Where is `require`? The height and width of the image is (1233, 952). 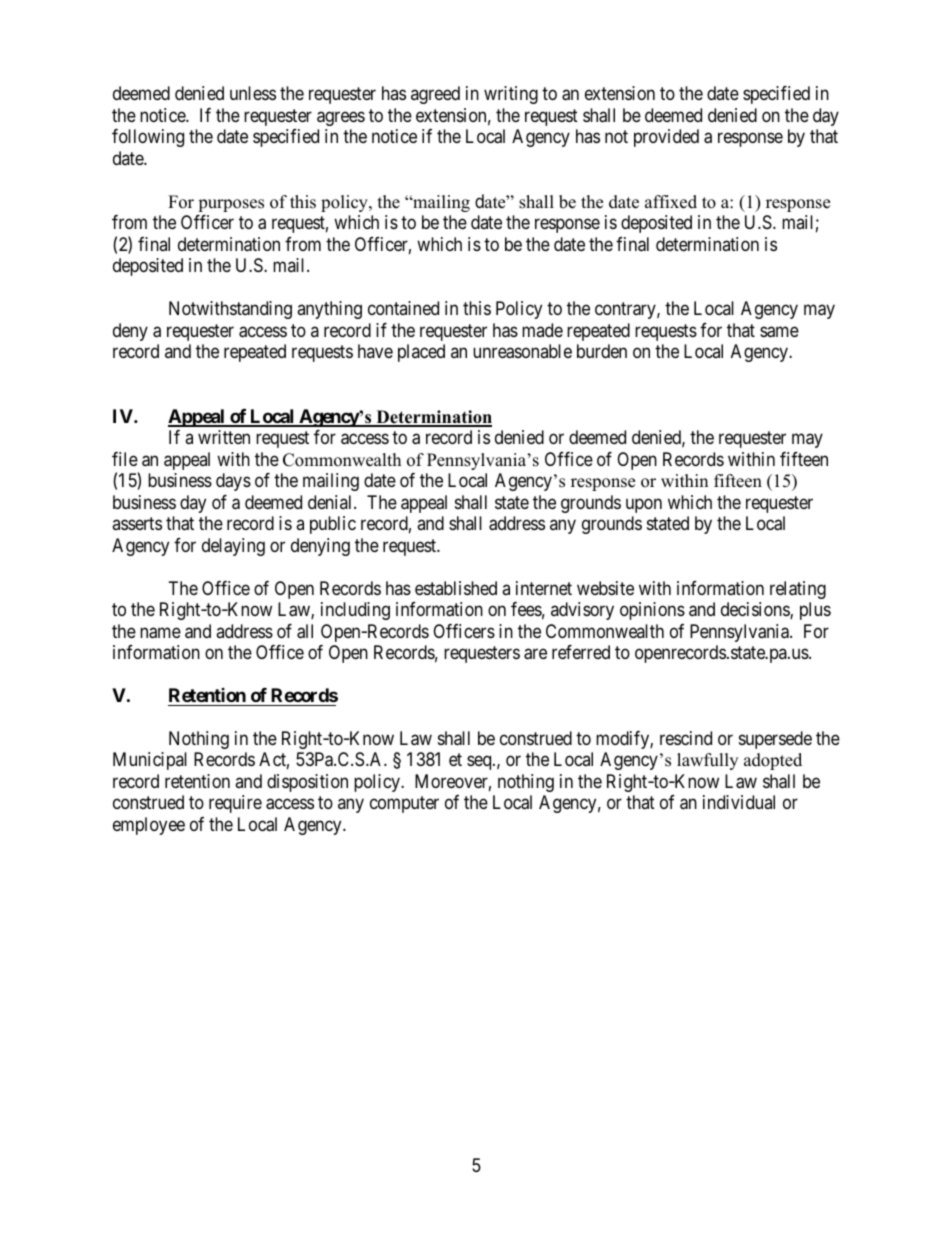 require is located at coordinates (235, 804).
